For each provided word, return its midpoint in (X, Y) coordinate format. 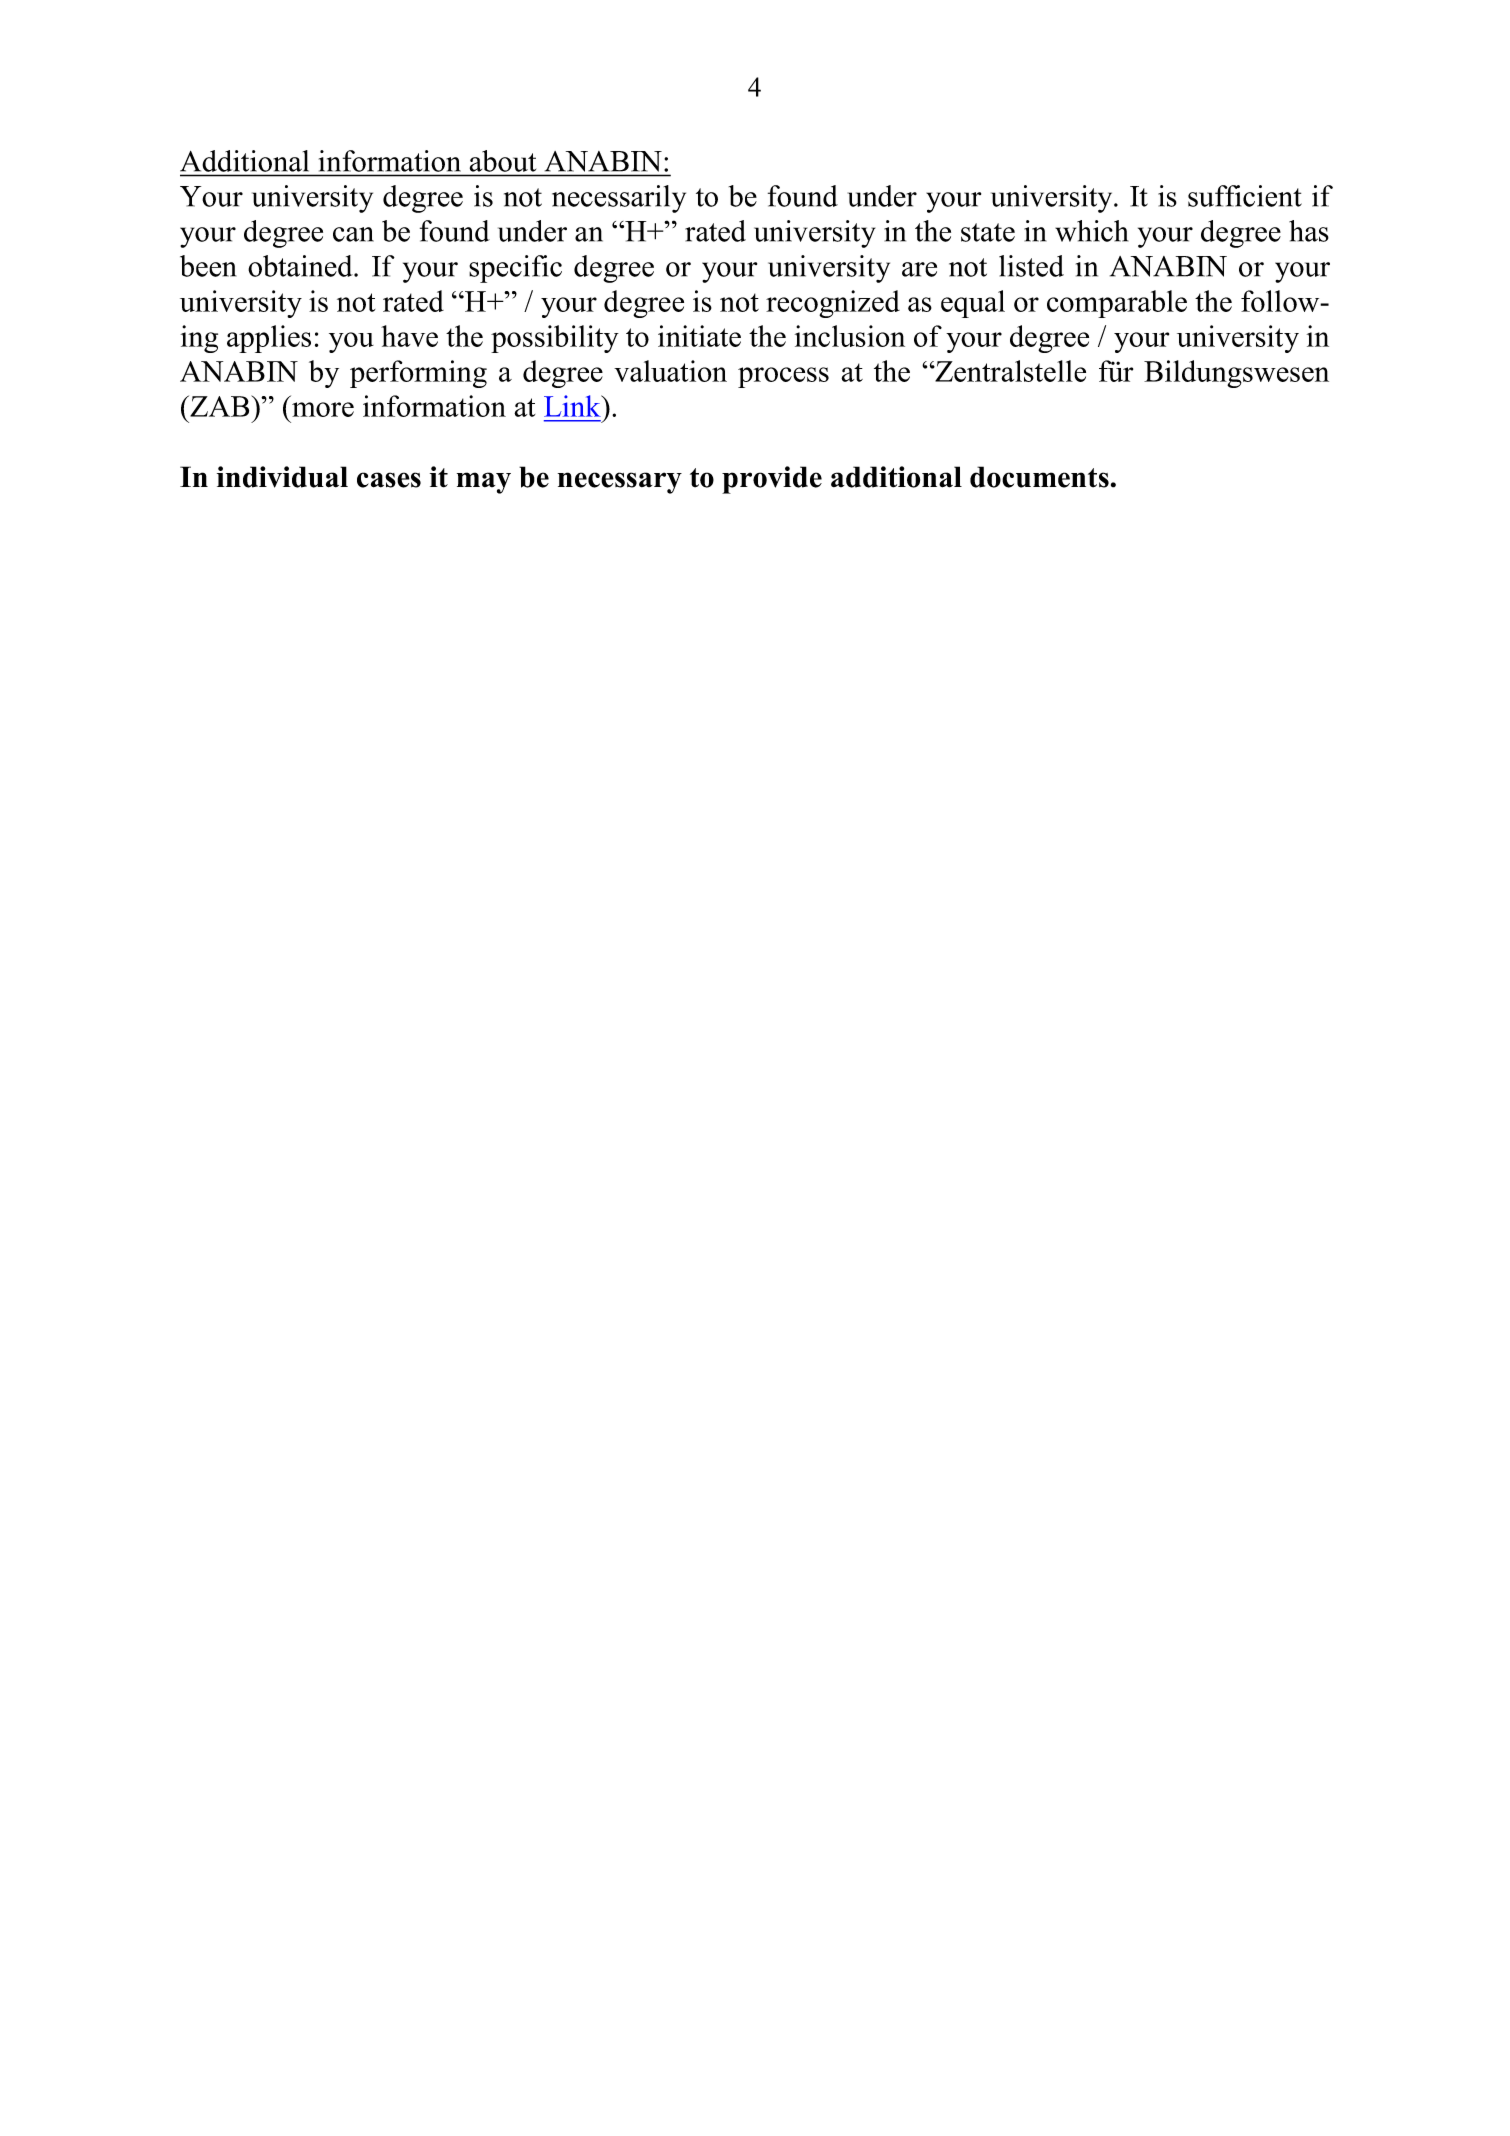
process (783, 377)
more (323, 409)
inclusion (850, 336)
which (1091, 231)
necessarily (619, 199)
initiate (699, 336)
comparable (1117, 304)
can (353, 234)
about (503, 161)
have (409, 336)
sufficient (1245, 196)
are (919, 269)
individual (282, 477)
